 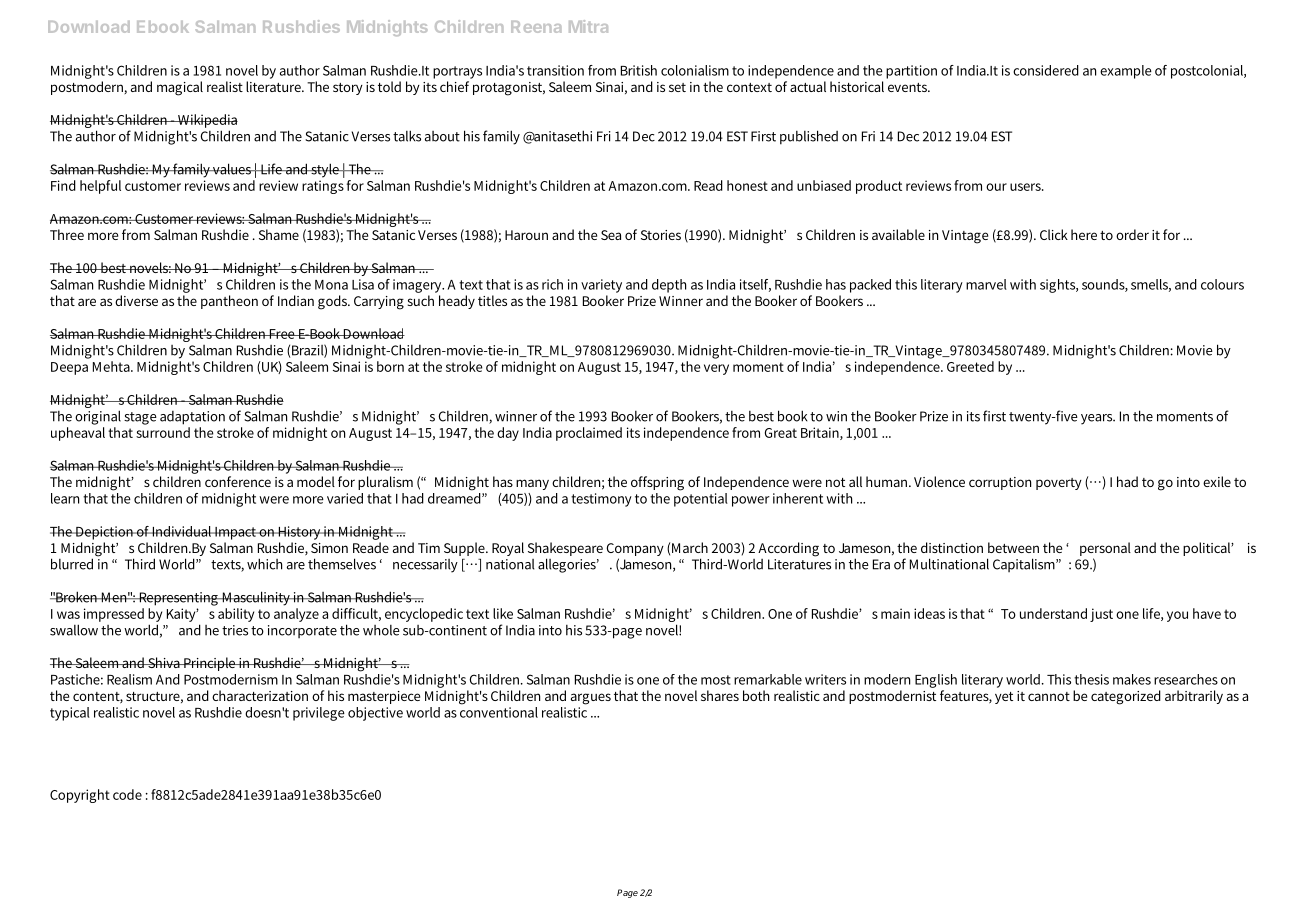 I want to click on like, so click(x=503, y=613).
